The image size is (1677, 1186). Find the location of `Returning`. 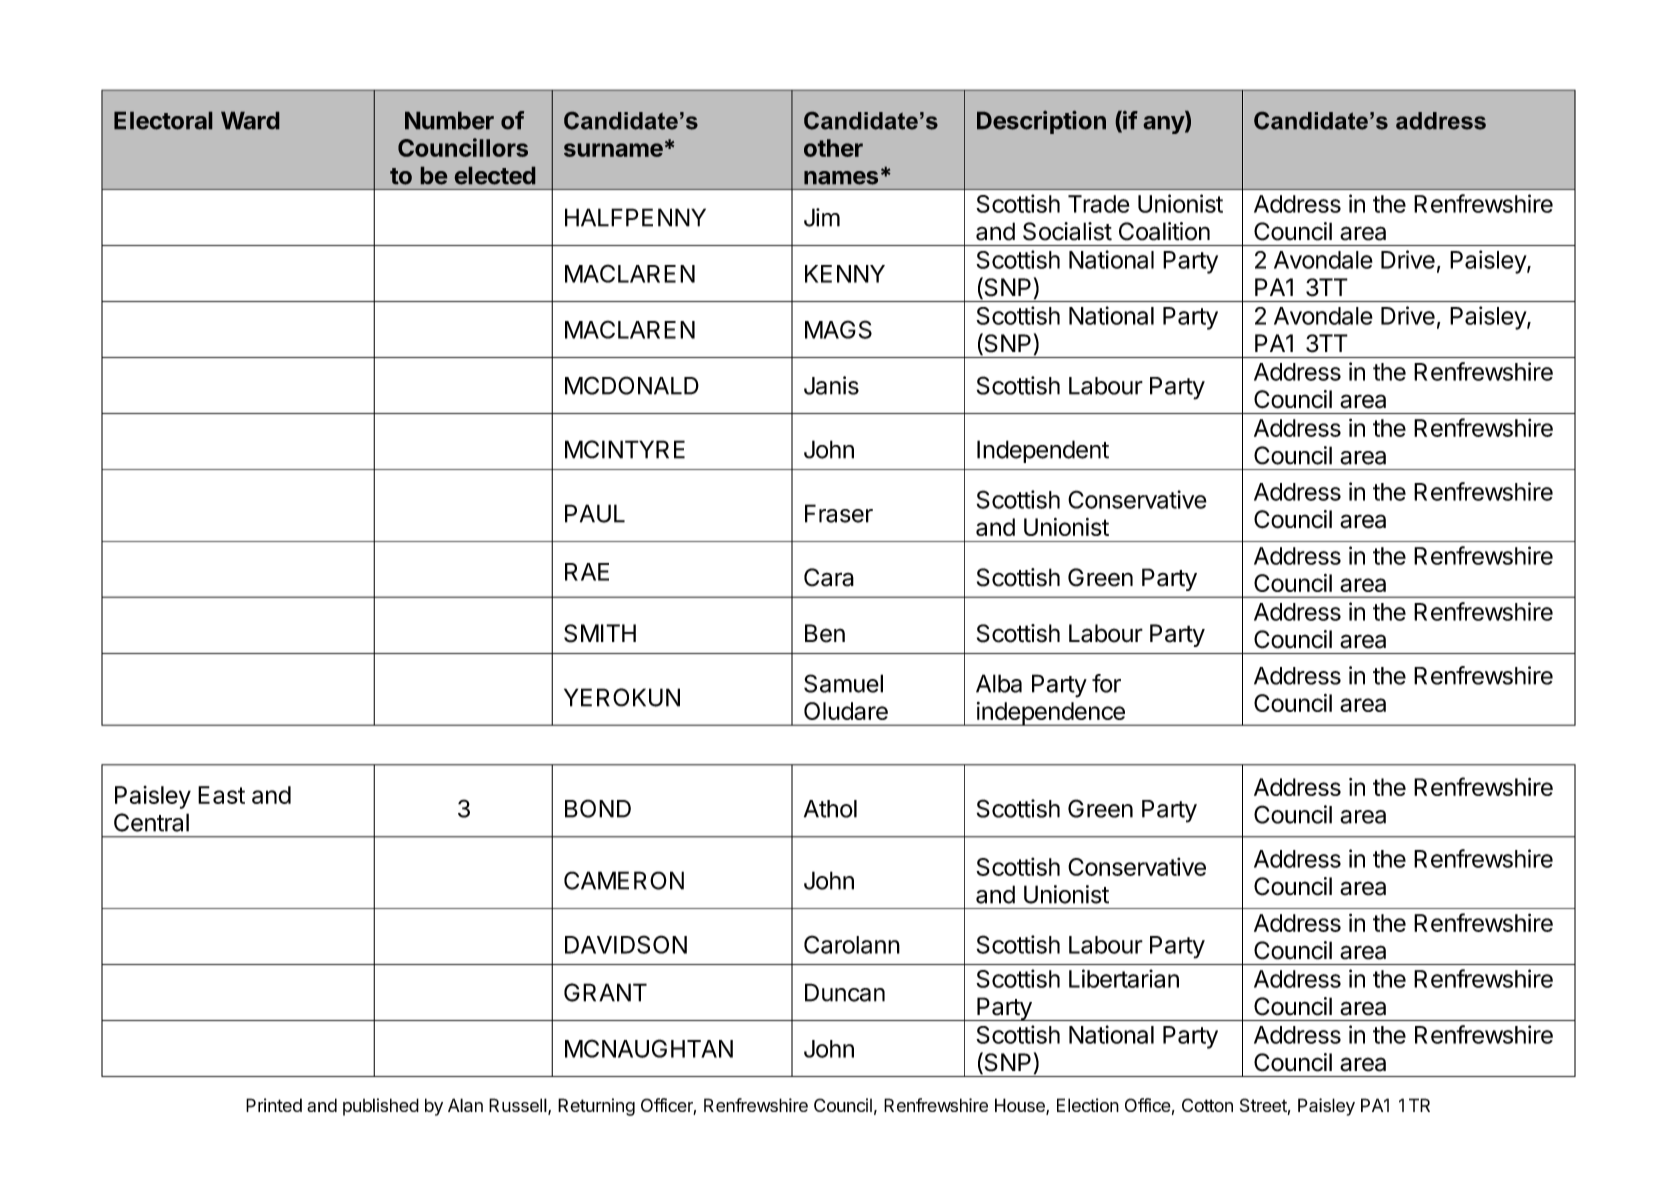

Returning is located at coordinates (596, 1107).
